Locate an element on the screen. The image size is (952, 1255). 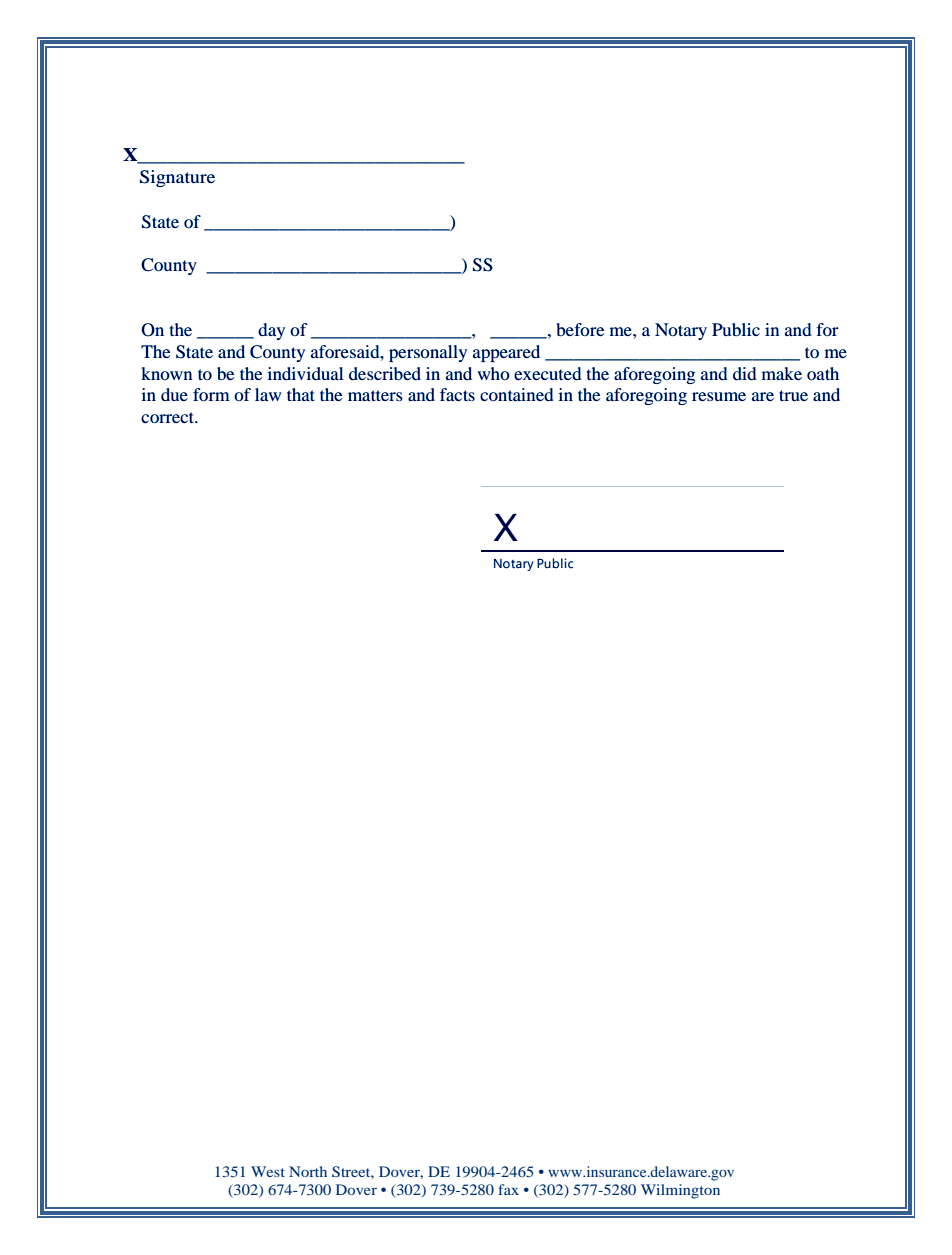
West is located at coordinates (268, 1171).
